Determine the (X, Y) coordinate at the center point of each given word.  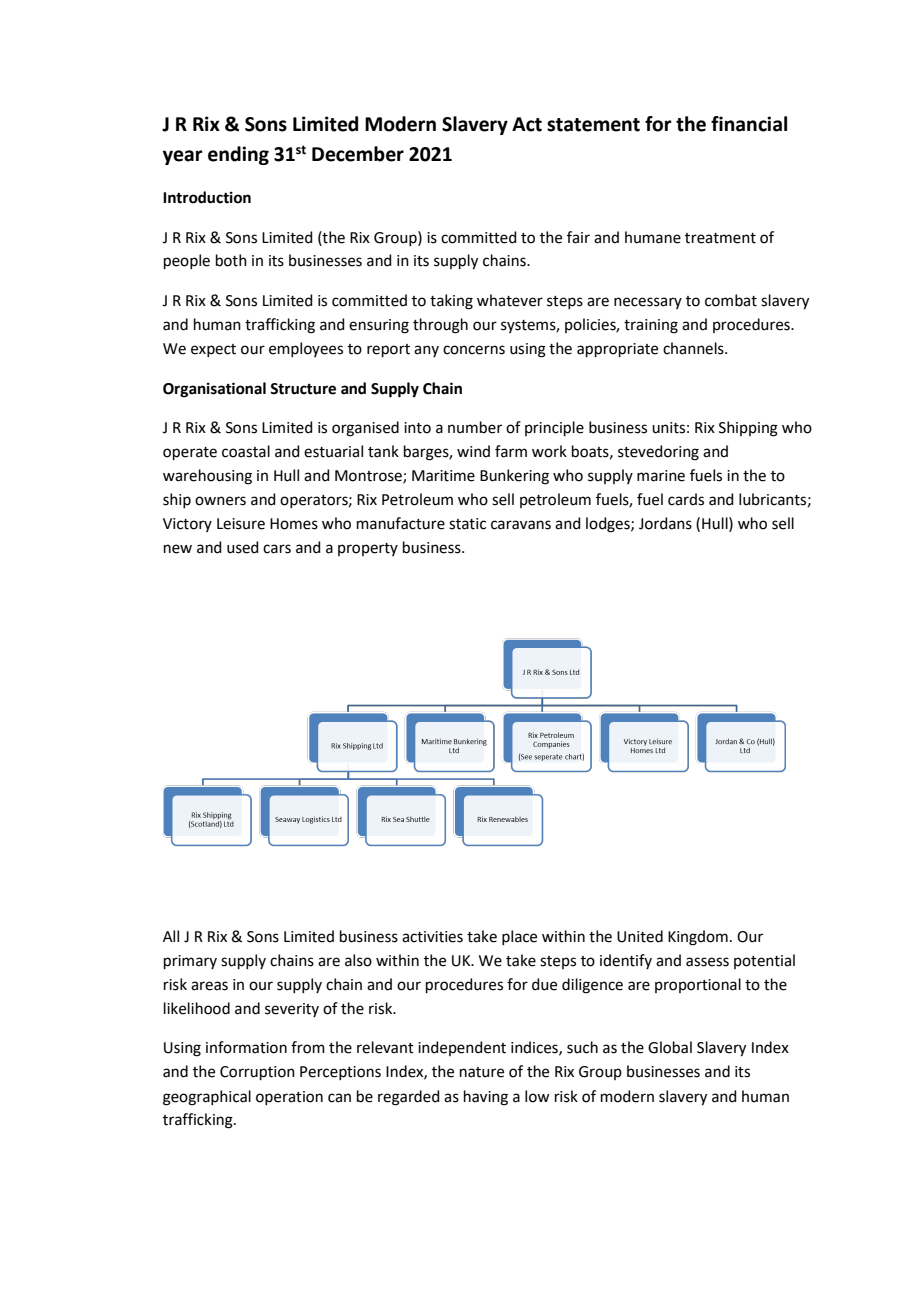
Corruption (257, 1073)
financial (749, 124)
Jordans (665, 523)
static (467, 524)
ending (238, 155)
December (358, 154)
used (243, 547)
